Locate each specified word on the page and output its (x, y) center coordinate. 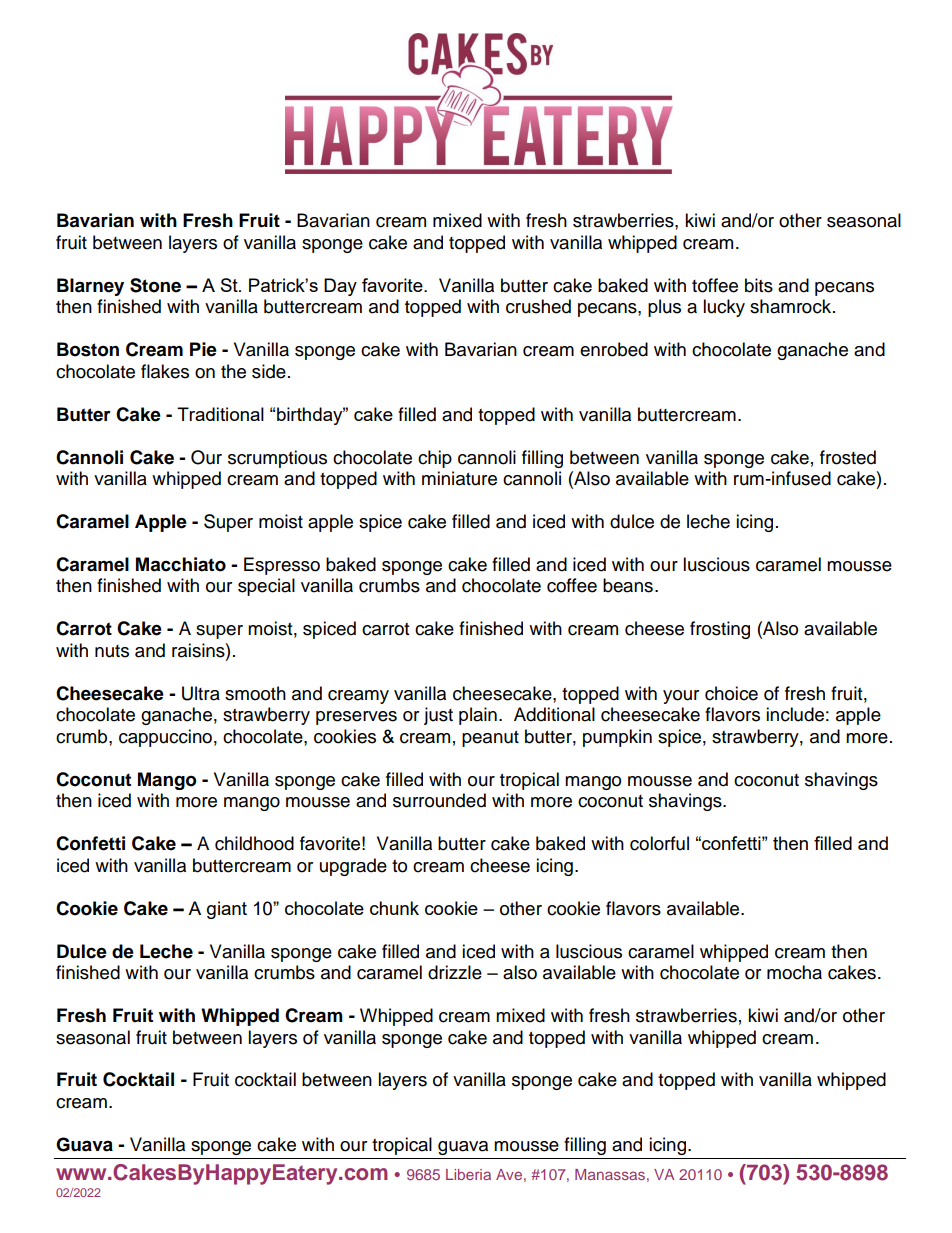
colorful (659, 843)
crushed (538, 306)
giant (227, 910)
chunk (394, 908)
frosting (720, 630)
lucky (724, 308)
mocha (794, 972)
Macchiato (181, 564)
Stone (155, 285)
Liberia (468, 1174)
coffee (572, 585)
